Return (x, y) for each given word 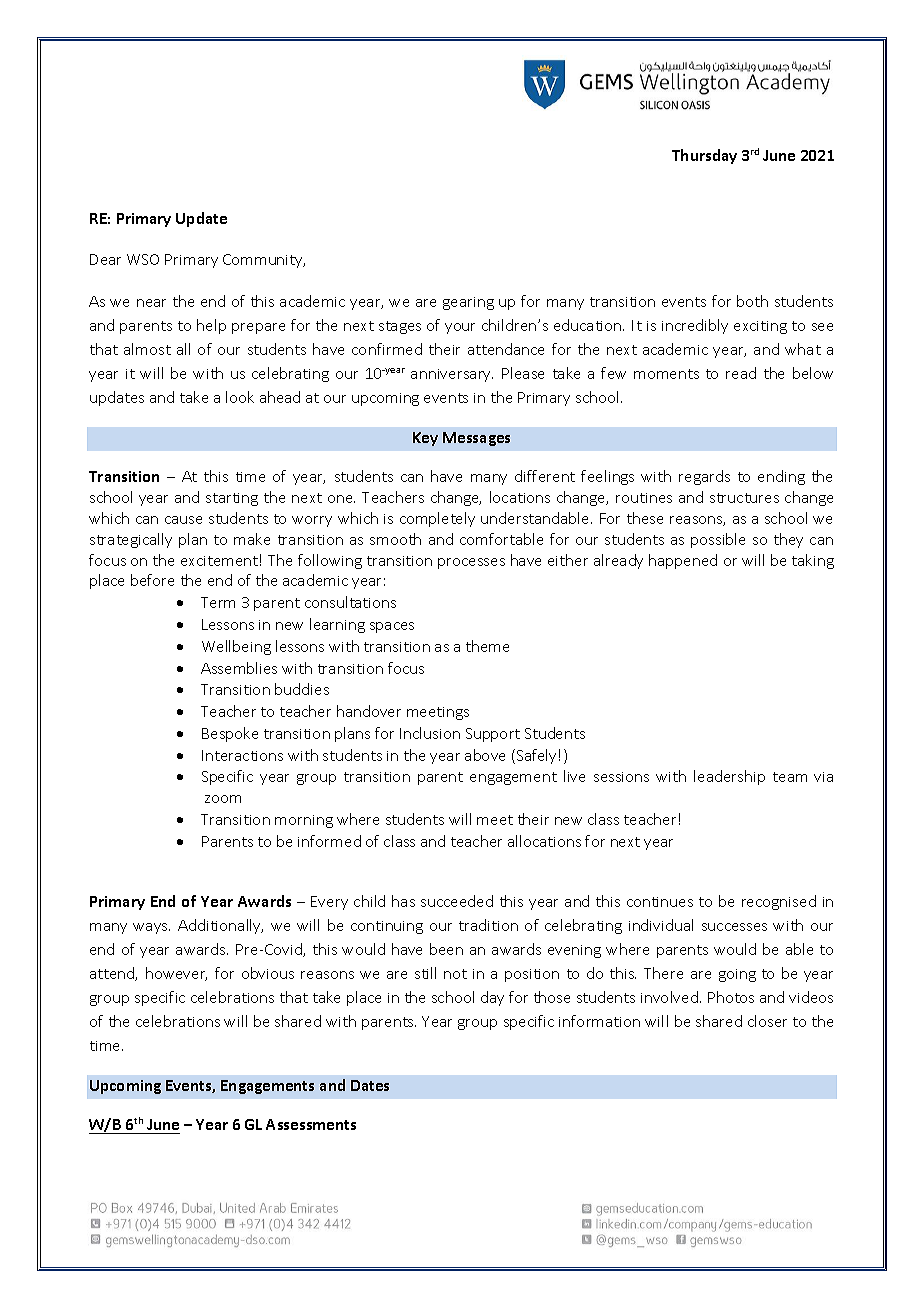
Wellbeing (236, 647)
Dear (105, 259)
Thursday (704, 156)
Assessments (311, 1124)
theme (487, 646)
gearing (468, 303)
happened (683, 561)
